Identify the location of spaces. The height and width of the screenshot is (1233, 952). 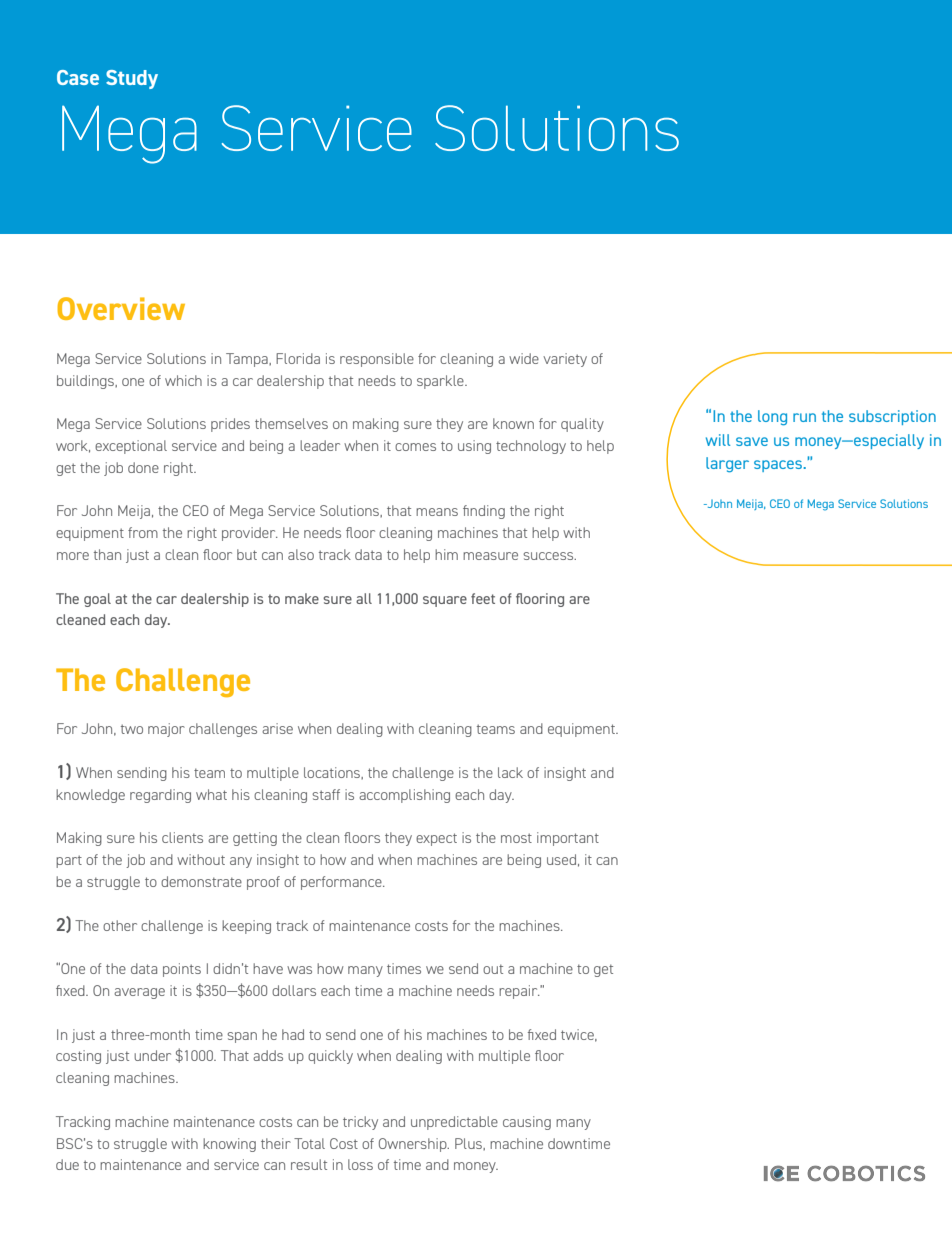
(779, 466).
